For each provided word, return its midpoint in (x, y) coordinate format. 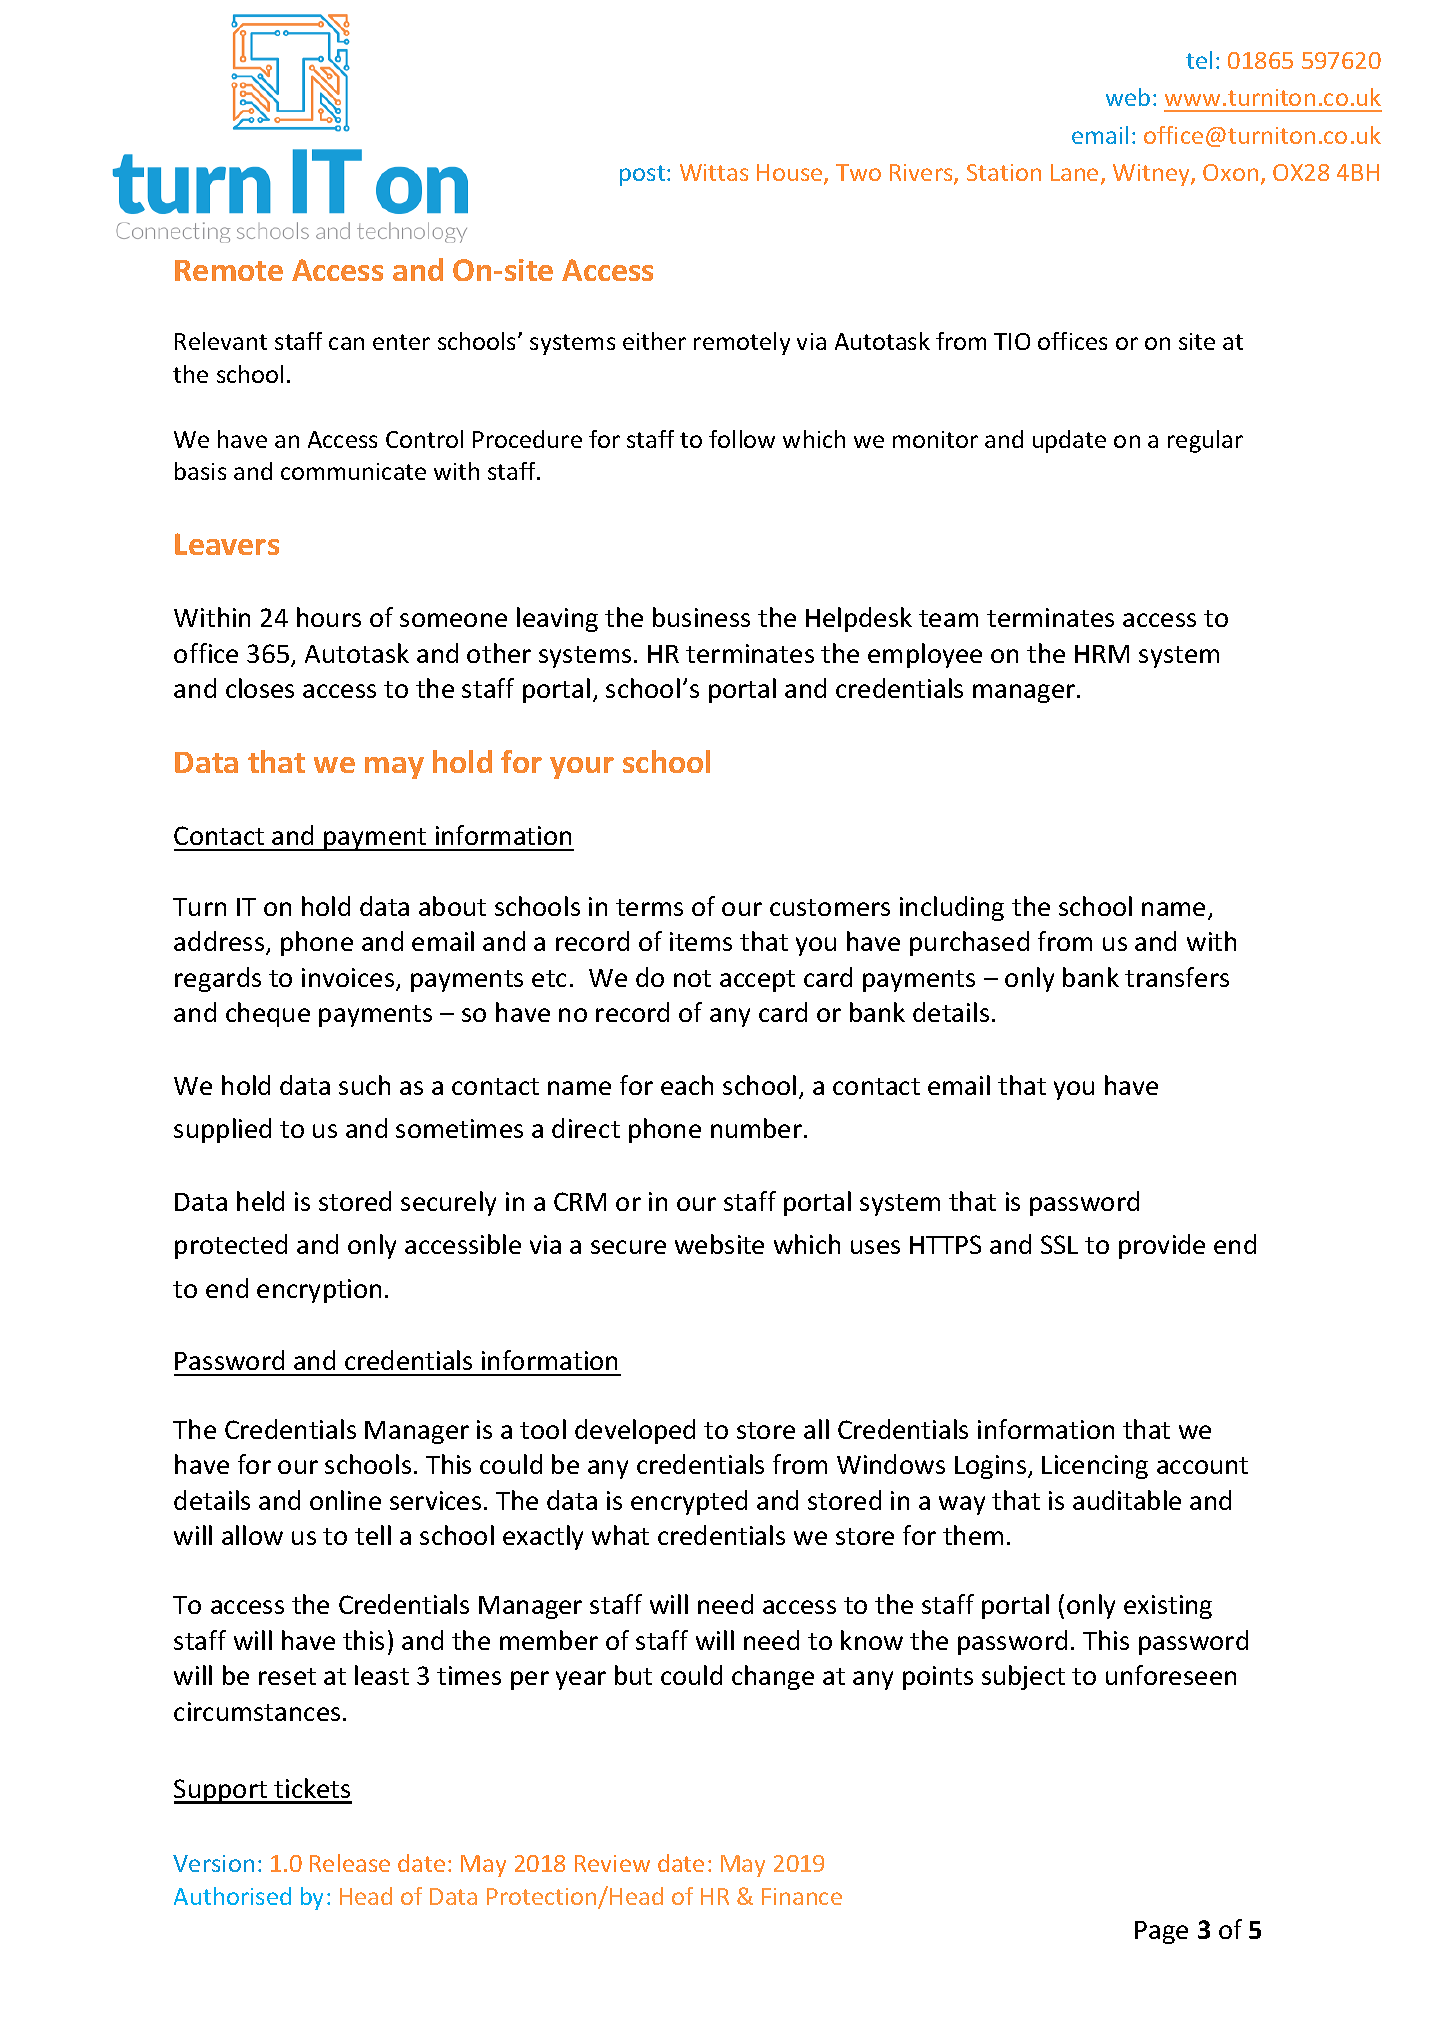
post (644, 175)
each (687, 1085)
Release (350, 1863)
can (346, 343)
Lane (1074, 172)
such (364, 1085)
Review (612, 1863)
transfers (1177, 977)
